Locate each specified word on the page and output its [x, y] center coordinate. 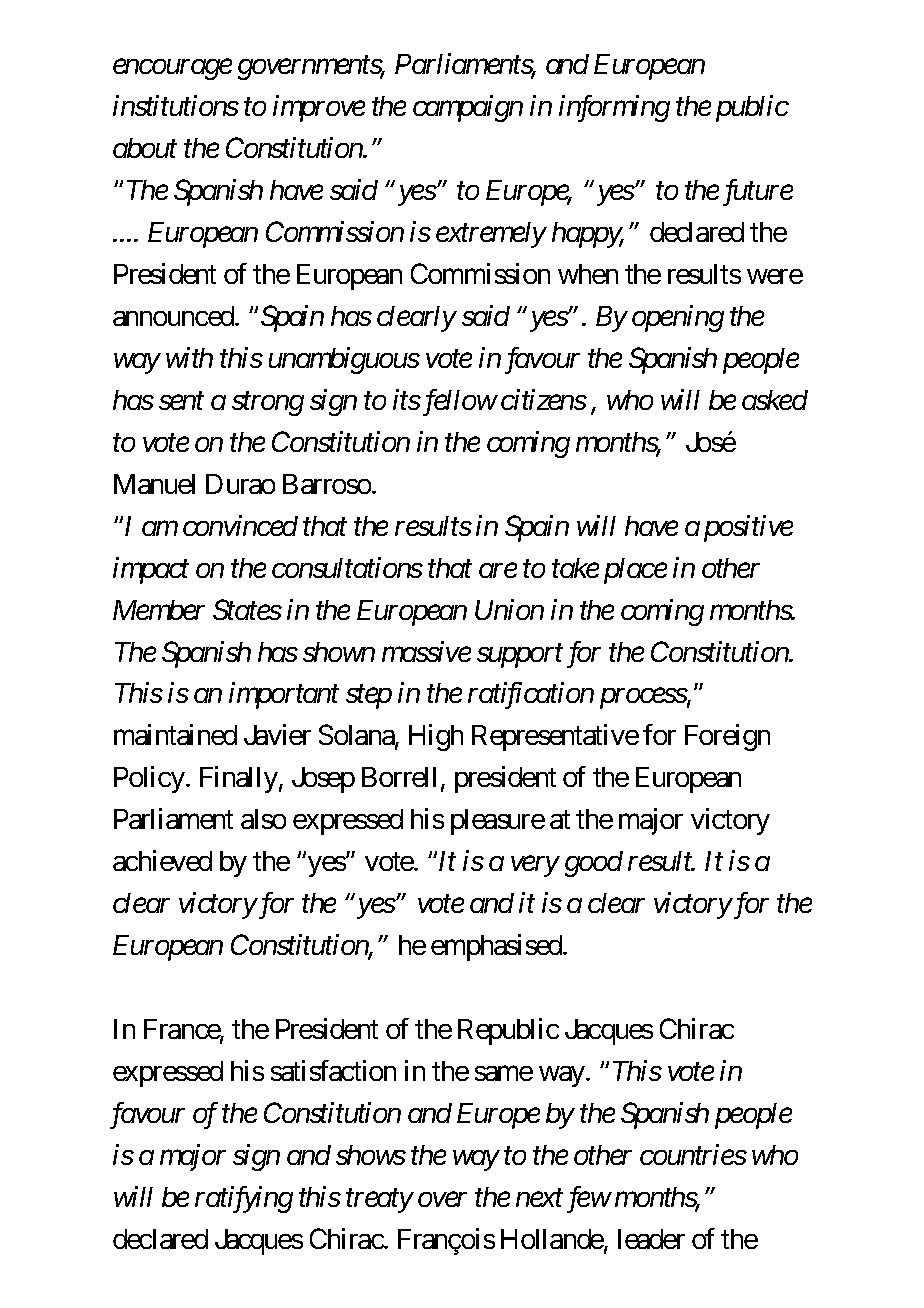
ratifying [244, 1199]
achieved [162, 860]
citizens [544, 399]
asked [775, 400]
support [520, 656]
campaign [468, 109]
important [284, 696]
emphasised [497, 947]
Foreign [727, 737]
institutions [176, 106]
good [594, 864]
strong [268, 404]
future [758, 192]
